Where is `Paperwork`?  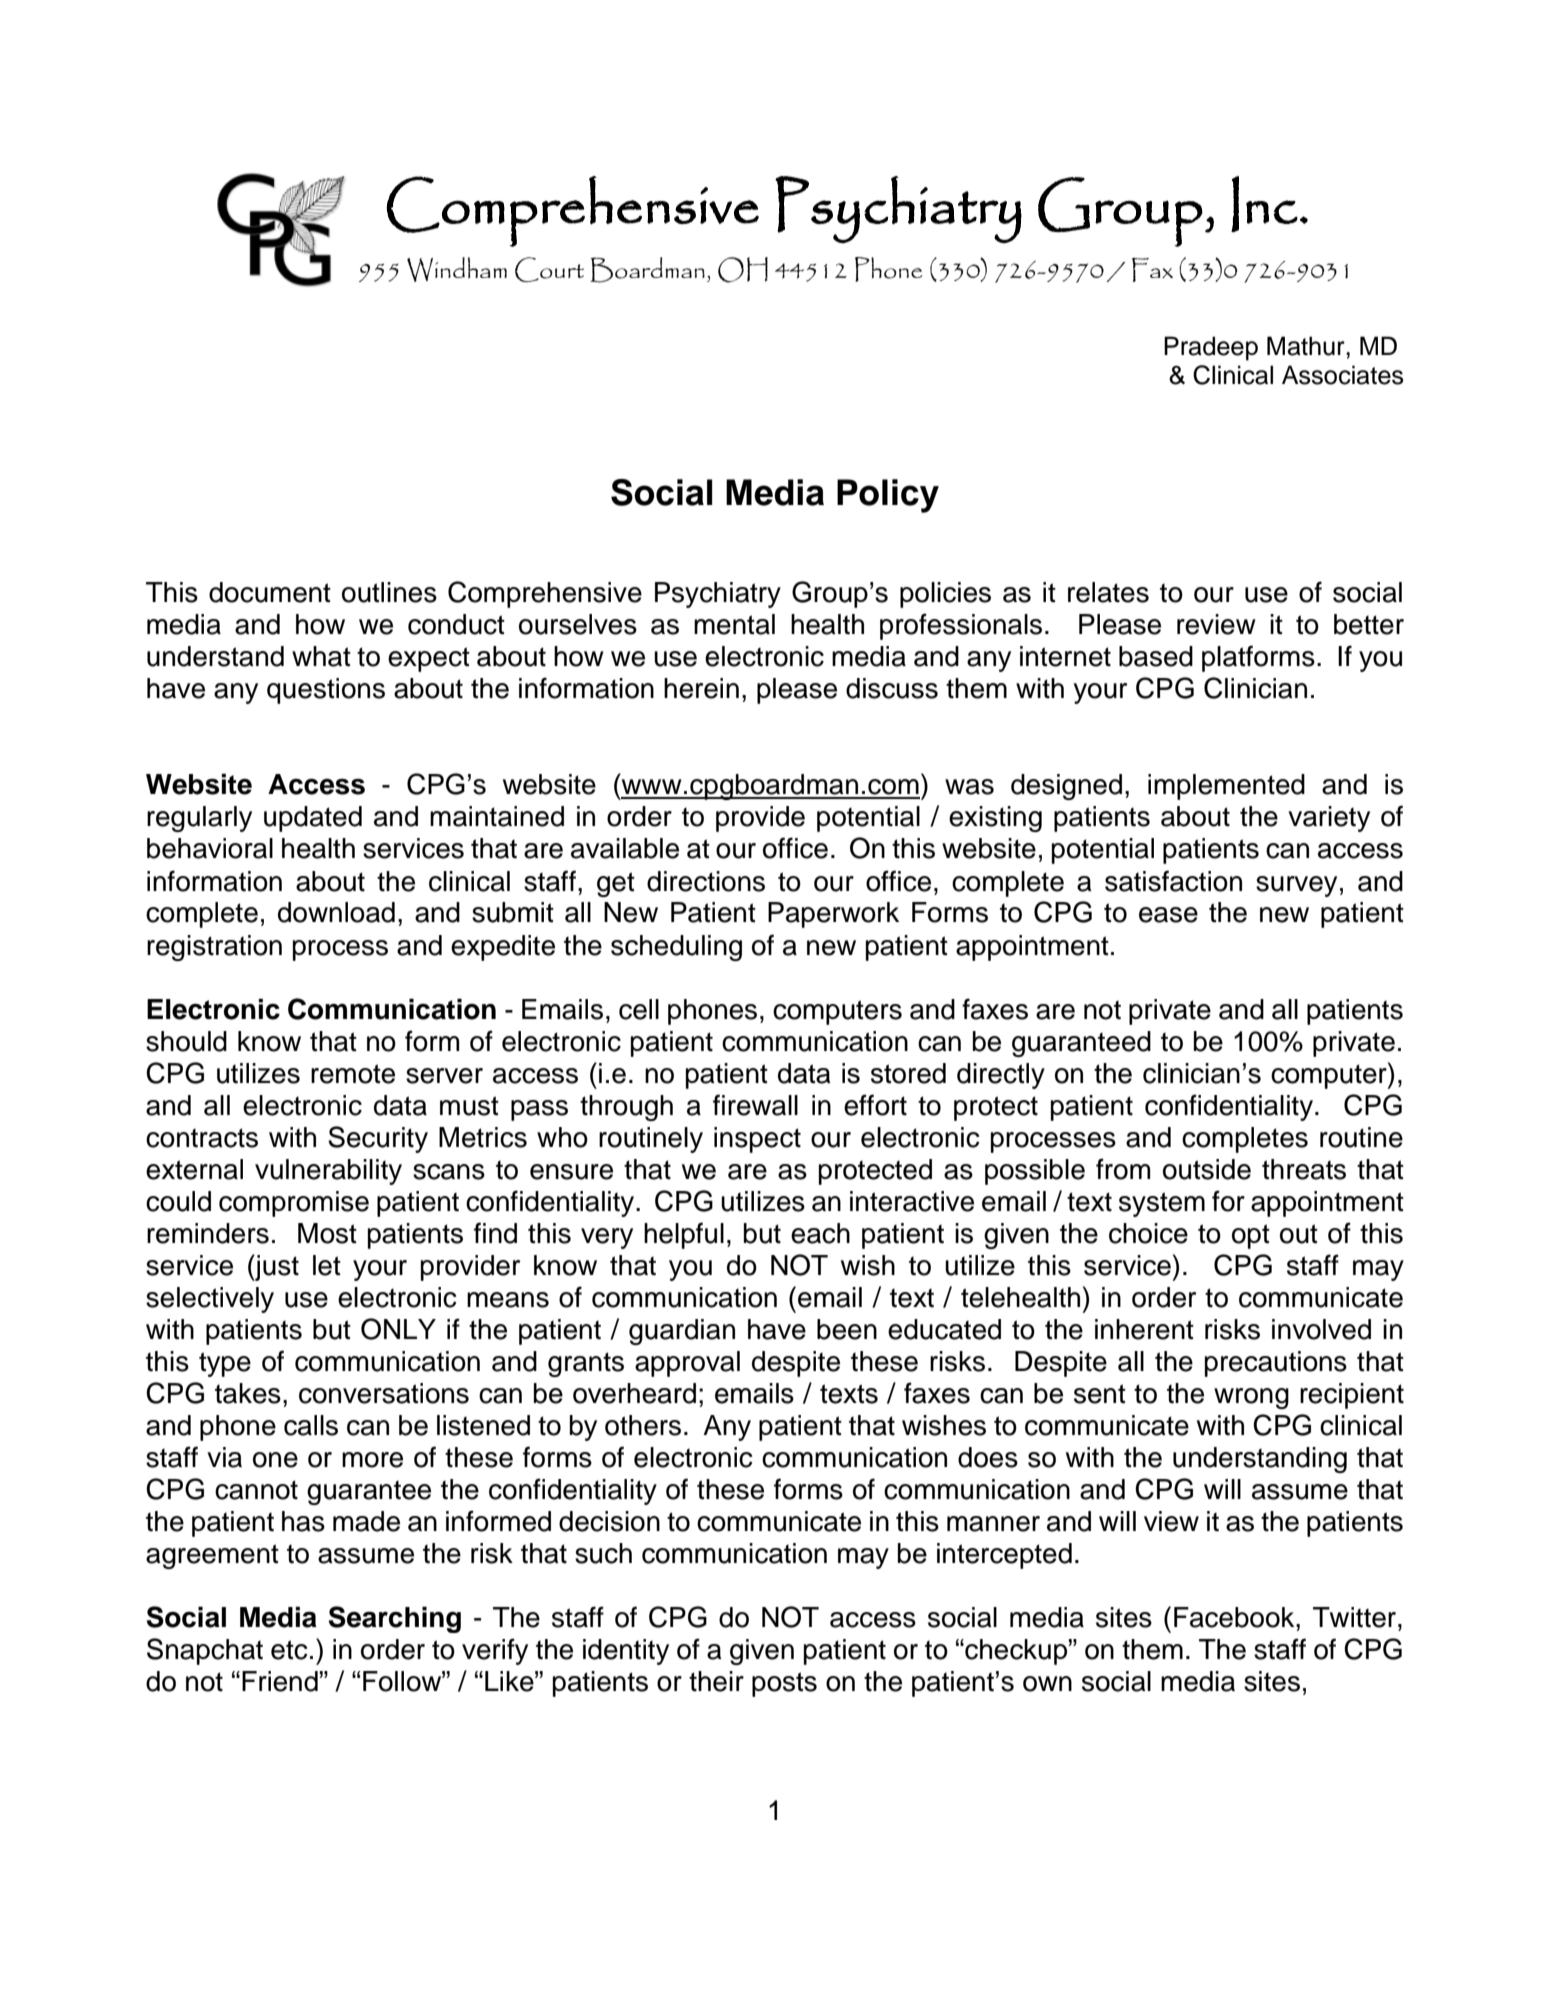
Paperwork is located at coordinates (833, 915).
